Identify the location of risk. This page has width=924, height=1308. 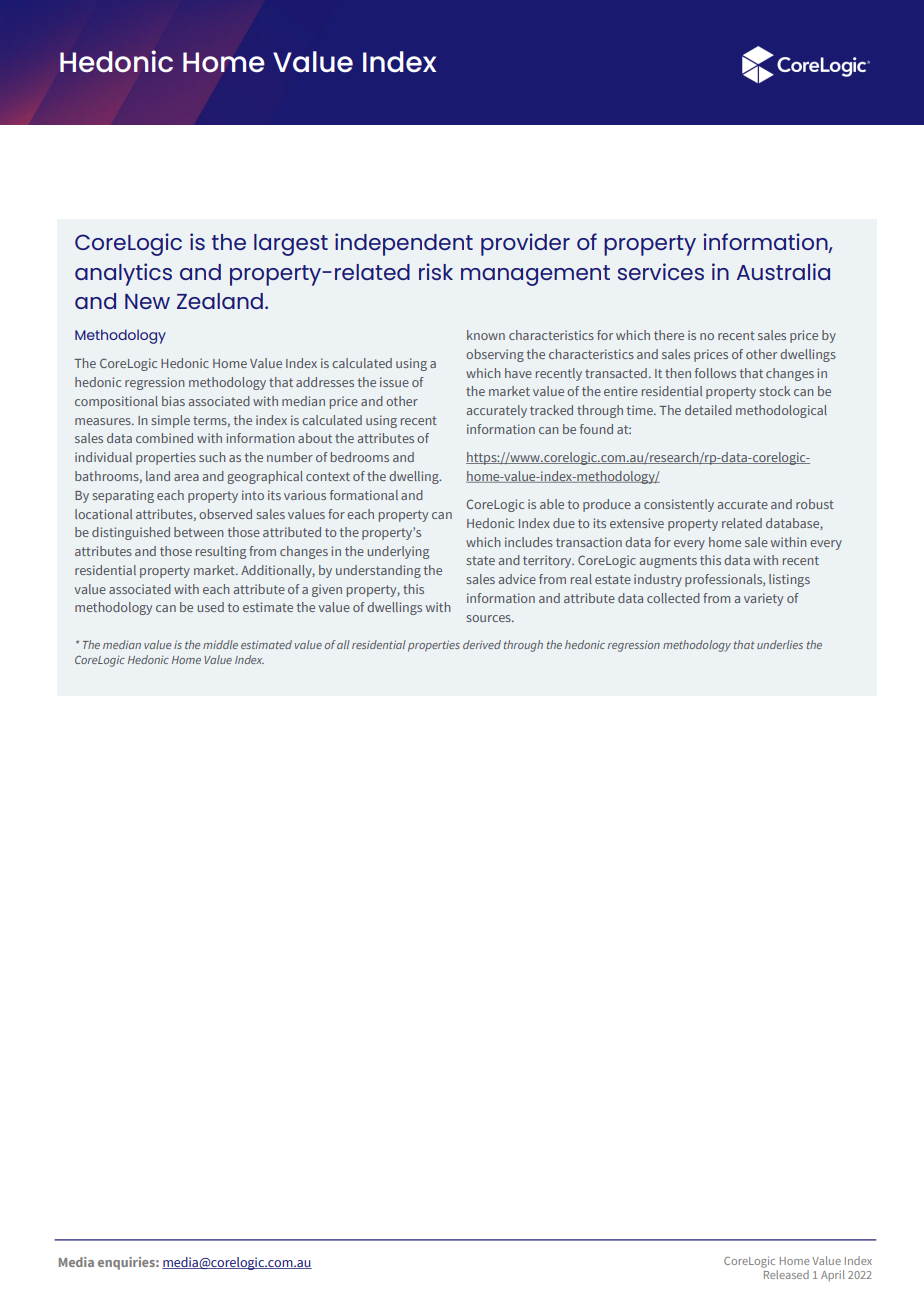
(436, 271).
